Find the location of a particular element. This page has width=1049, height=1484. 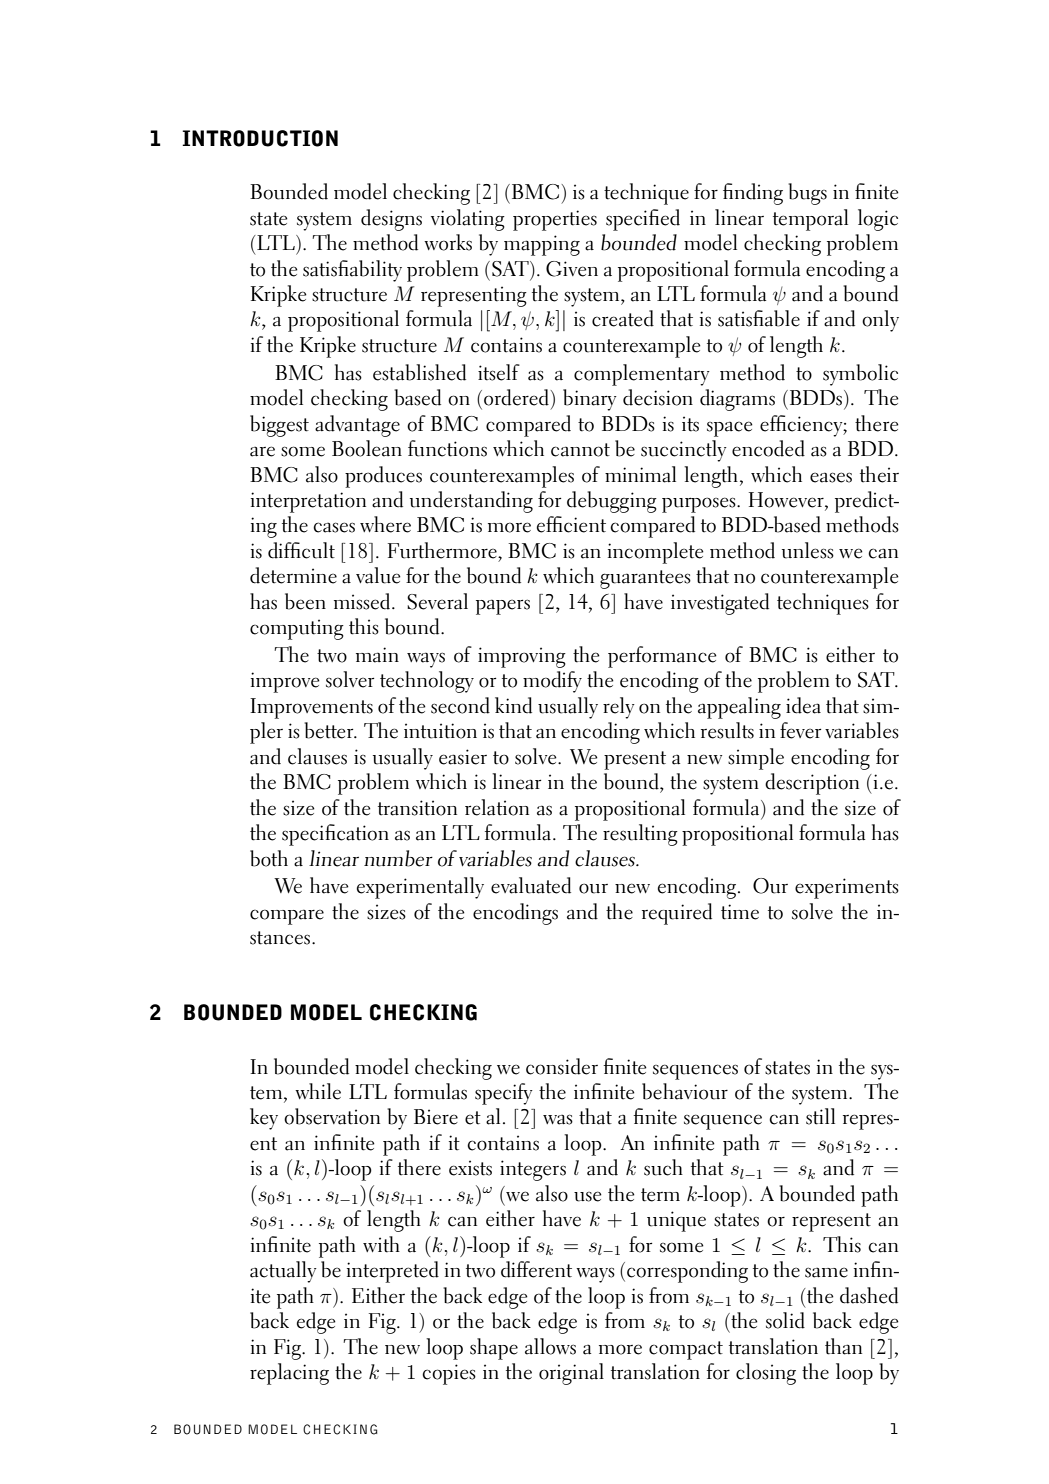

efficient is located at coordinates (571, 524).
